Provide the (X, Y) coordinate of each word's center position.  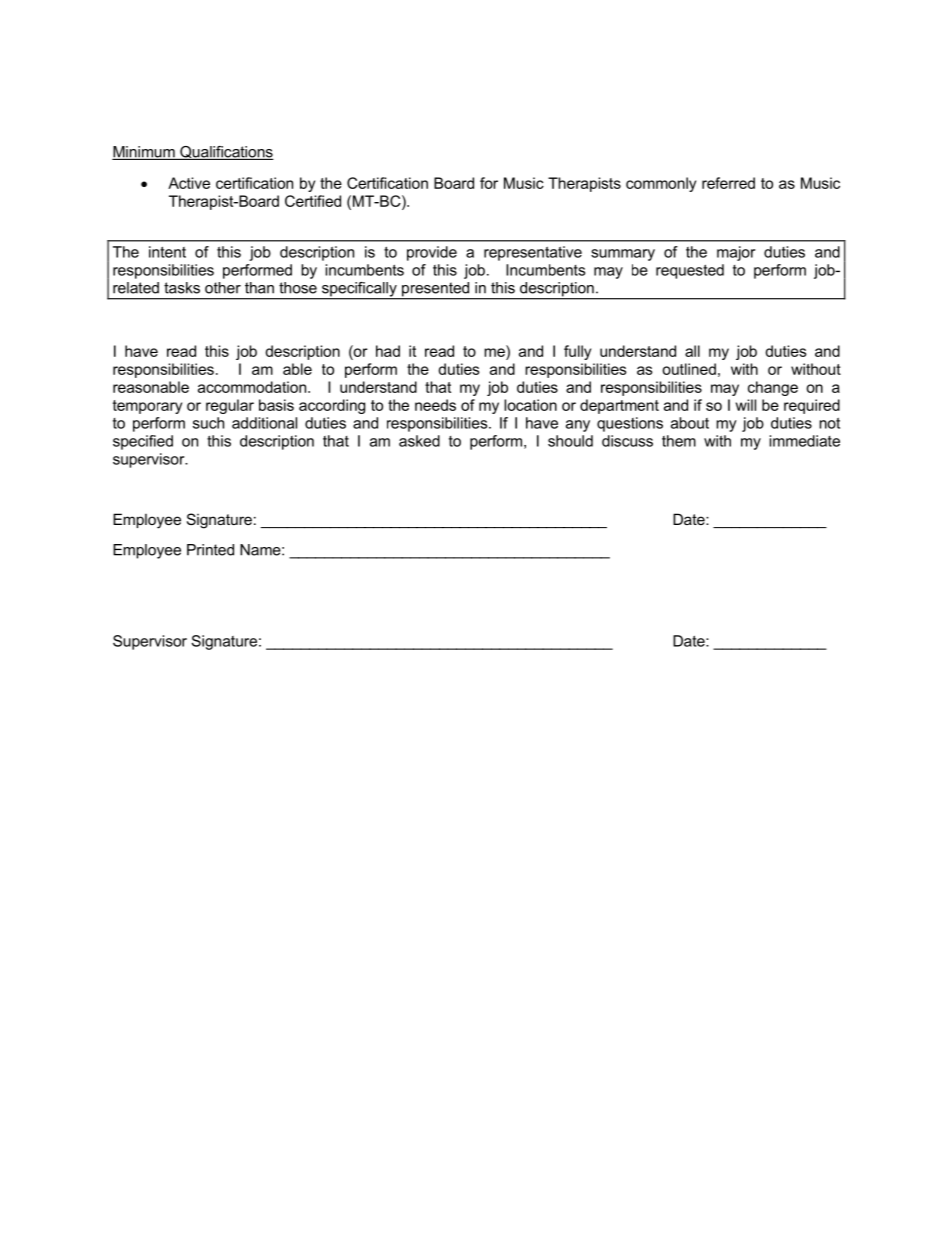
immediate (804, 441)
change (773, 388)
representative (533, 253)
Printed (210, 550)
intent (167, 252)
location (530, 405)
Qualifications (226, 153)
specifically (359, 290)
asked (419, 441)
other (223, 288)
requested (690, 271)
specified (143, 442)
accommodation (253, 387)
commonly (661, 184)
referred (728, 183)
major (736, 253)
